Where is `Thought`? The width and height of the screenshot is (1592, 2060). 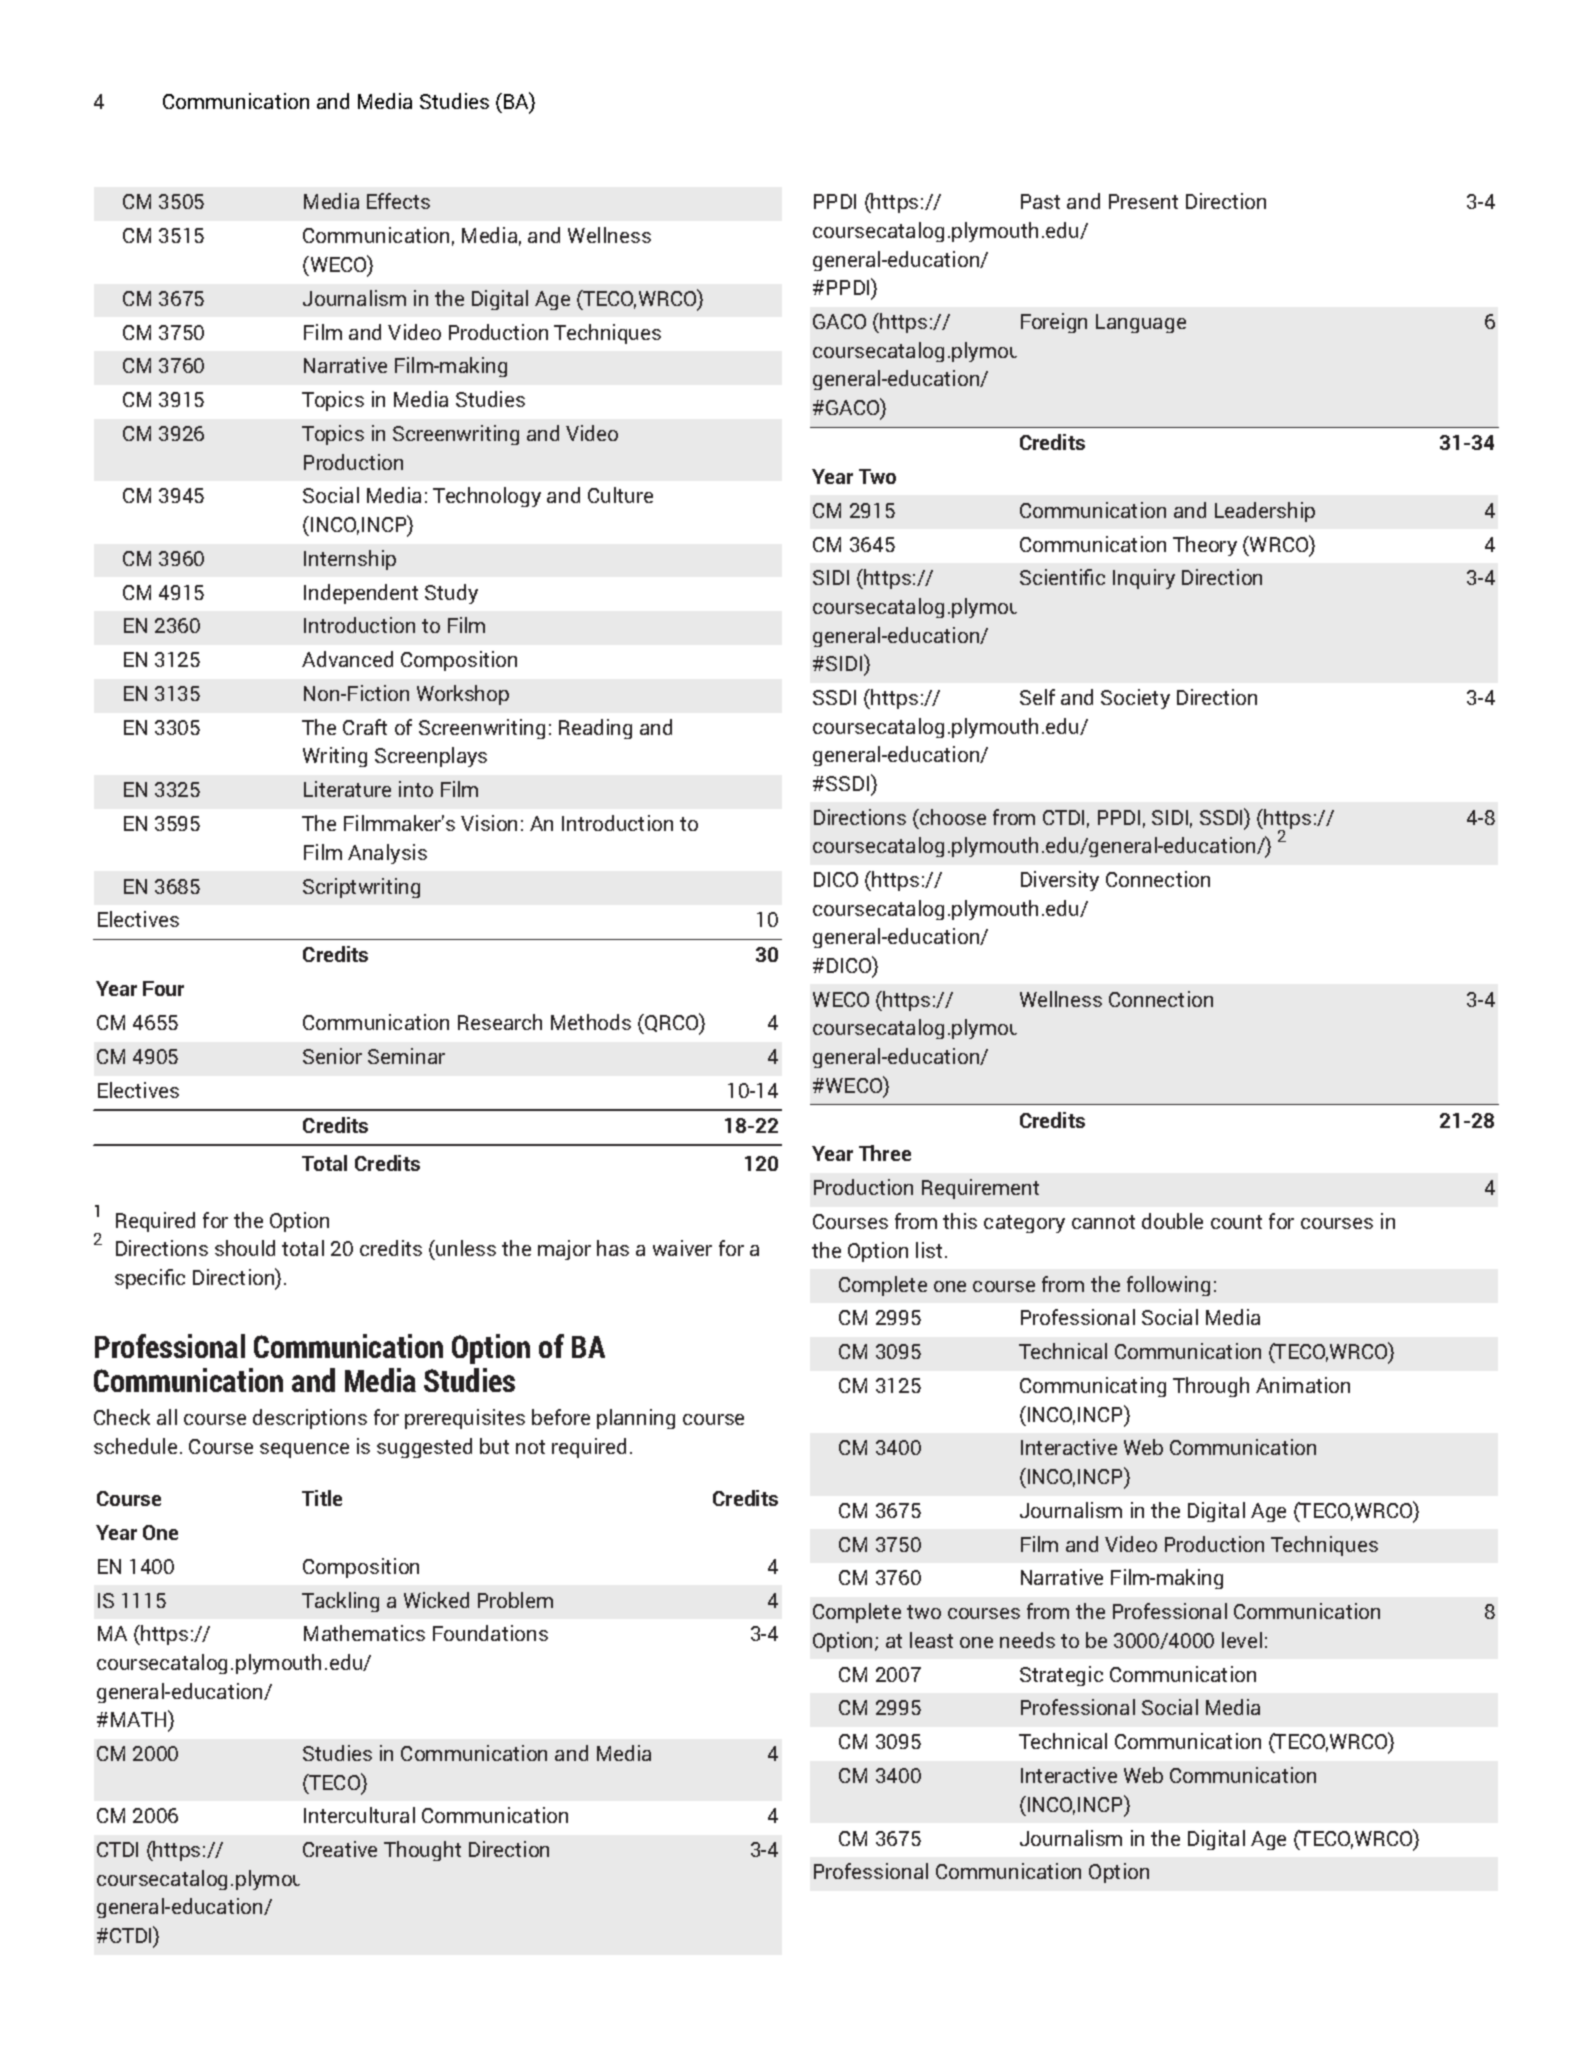
Thought is located at coordinates (422, 1851).
